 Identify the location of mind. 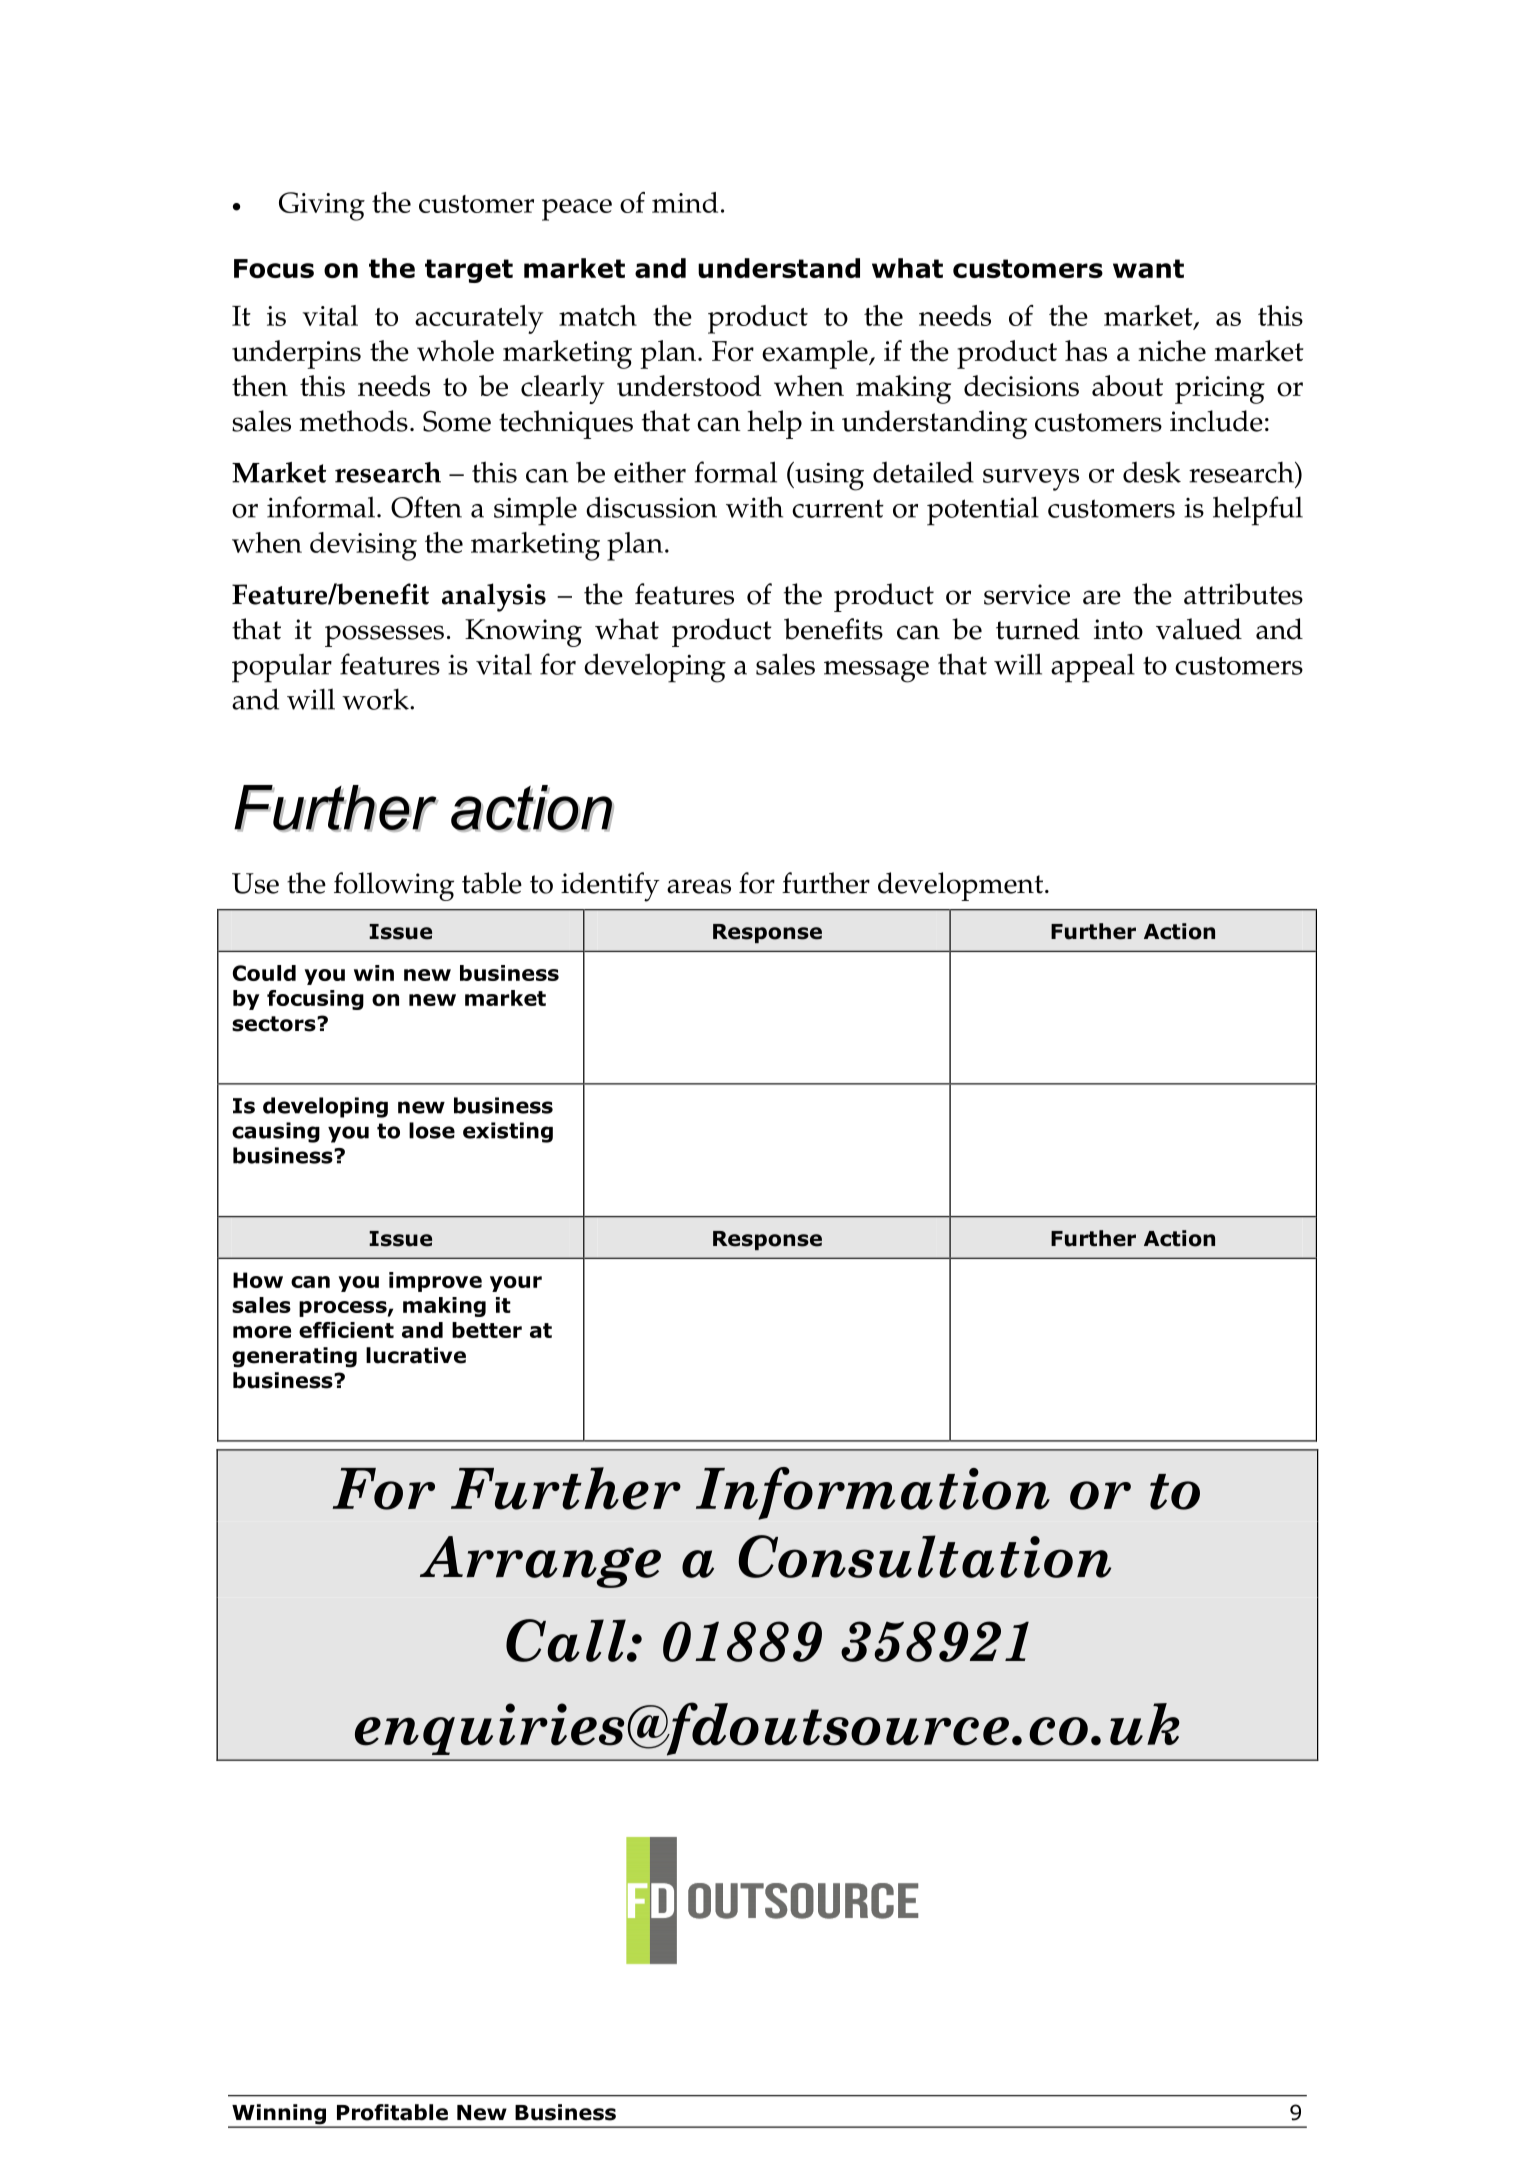
(685, 202).
